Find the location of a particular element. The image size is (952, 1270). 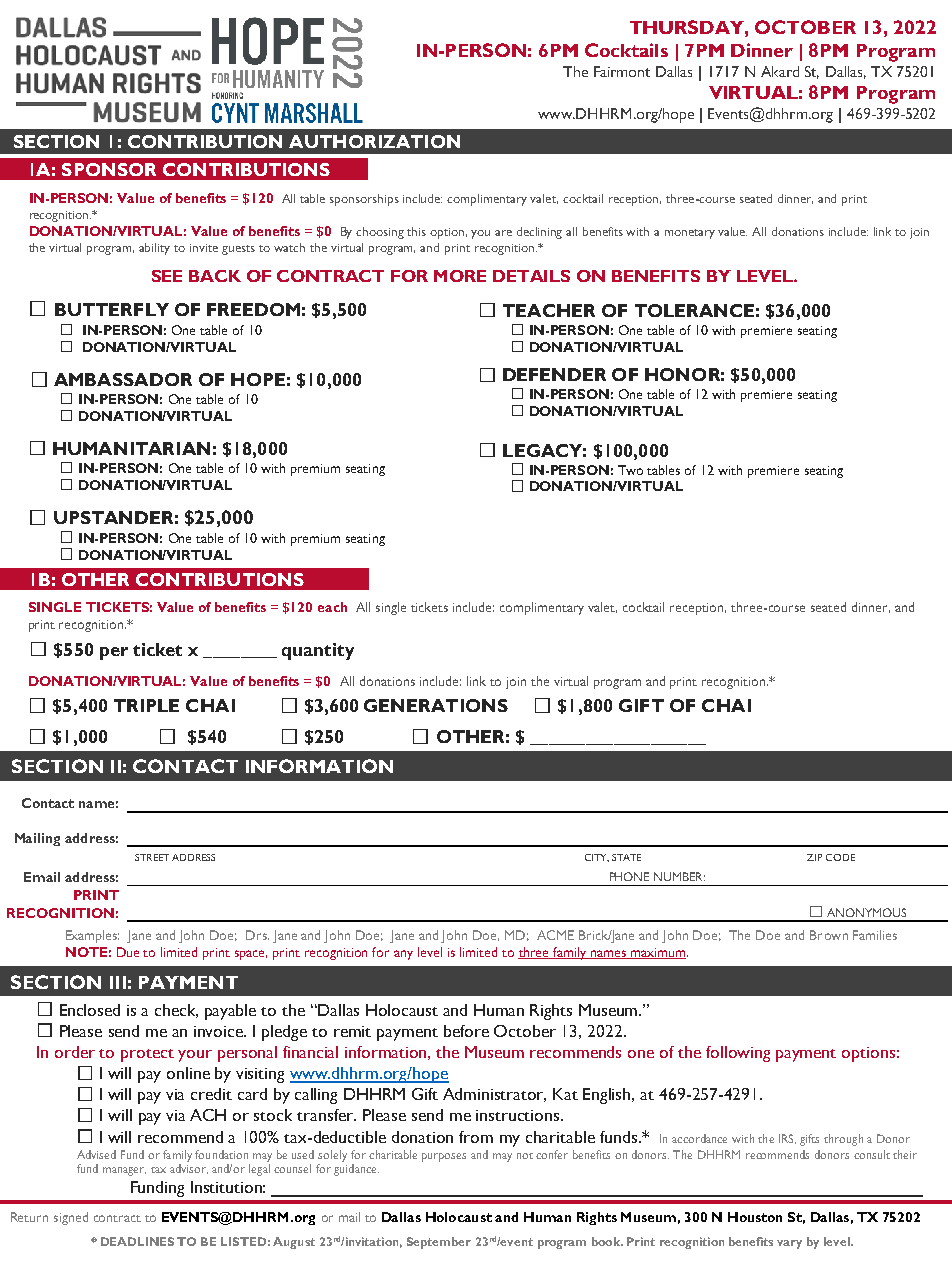

are is located at coordinates (503, 233).
